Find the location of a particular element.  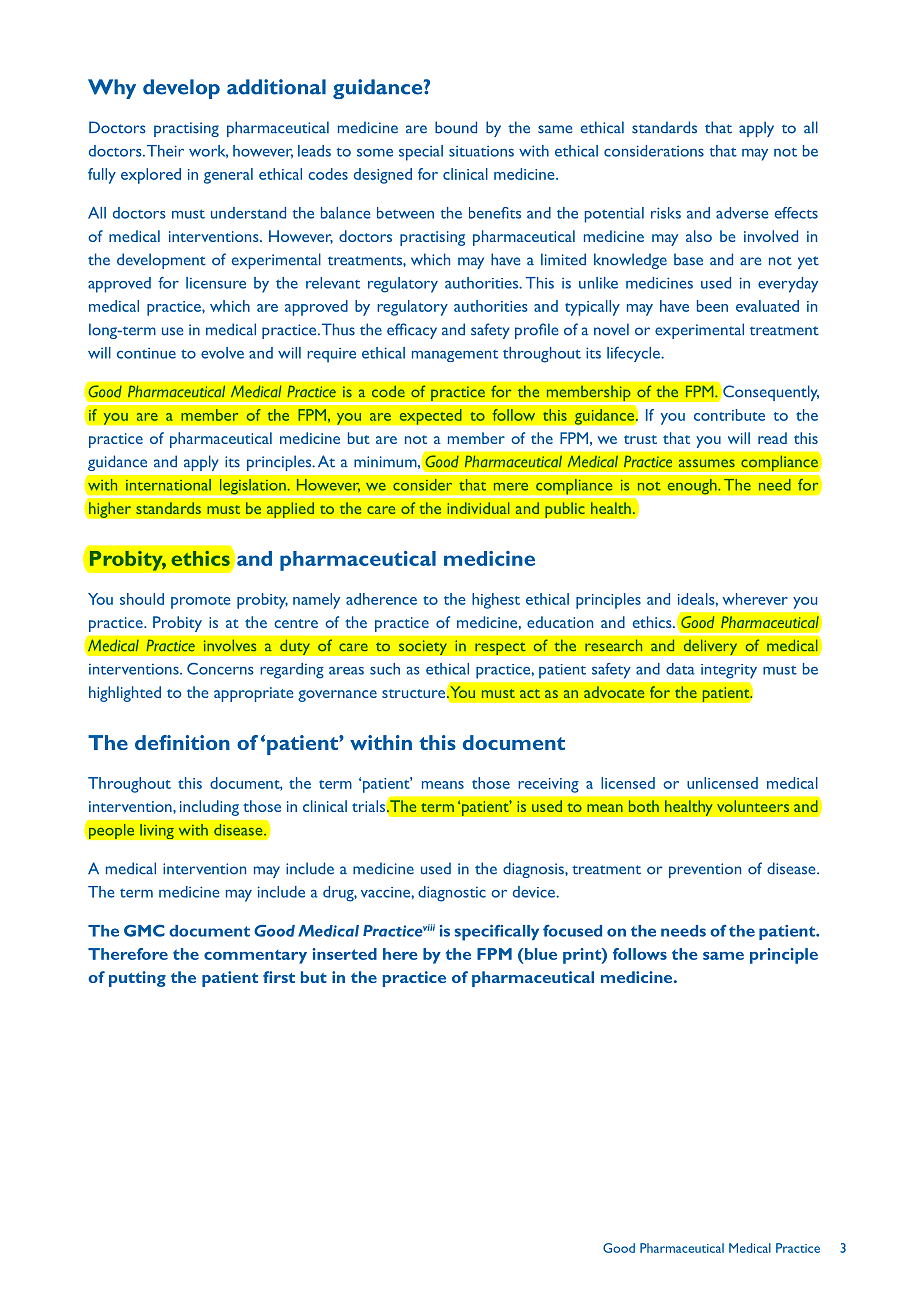

adverse is located at coordinates (742, 213).
